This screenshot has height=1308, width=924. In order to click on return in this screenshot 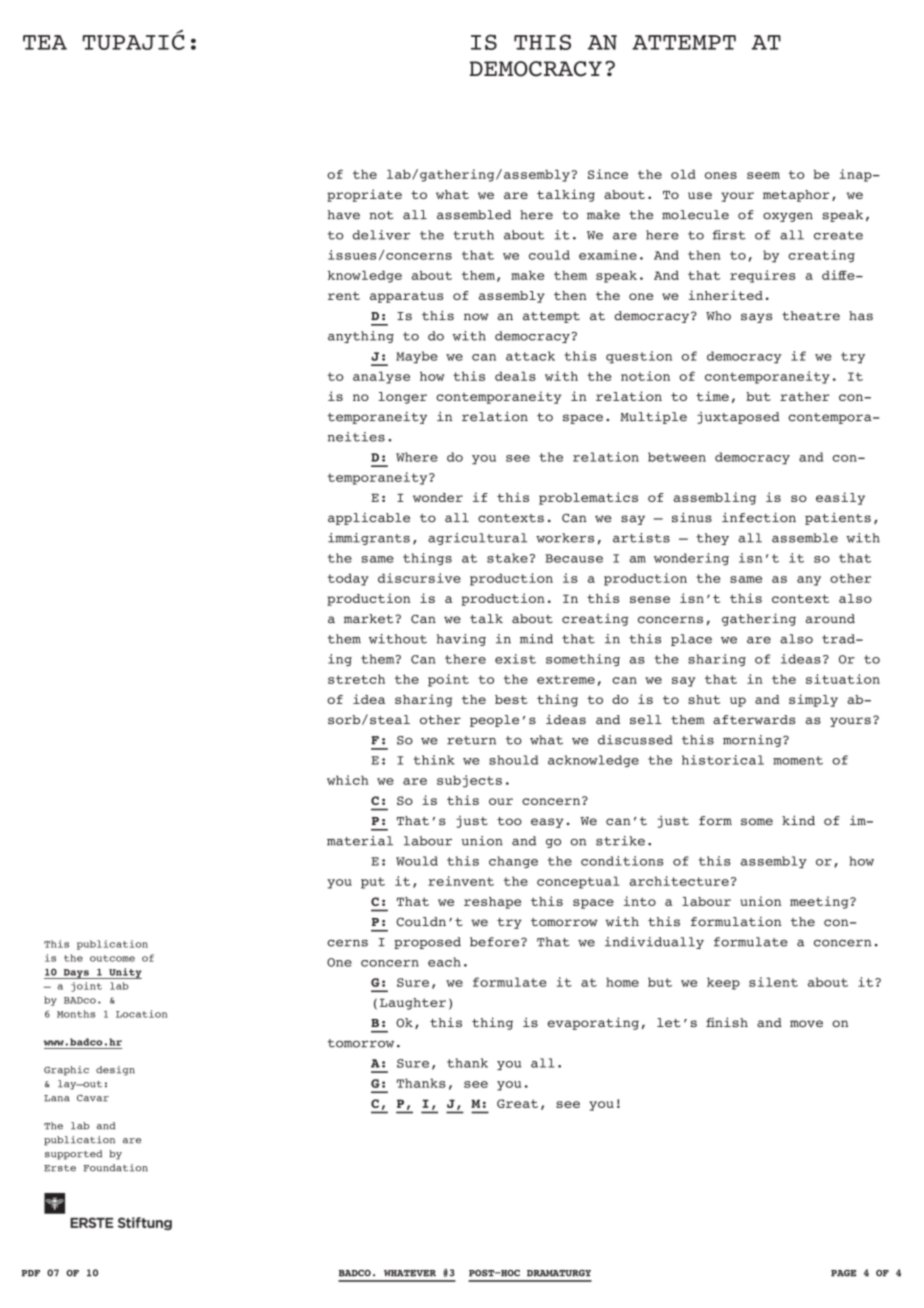, I will do `click(471, 740)`.
